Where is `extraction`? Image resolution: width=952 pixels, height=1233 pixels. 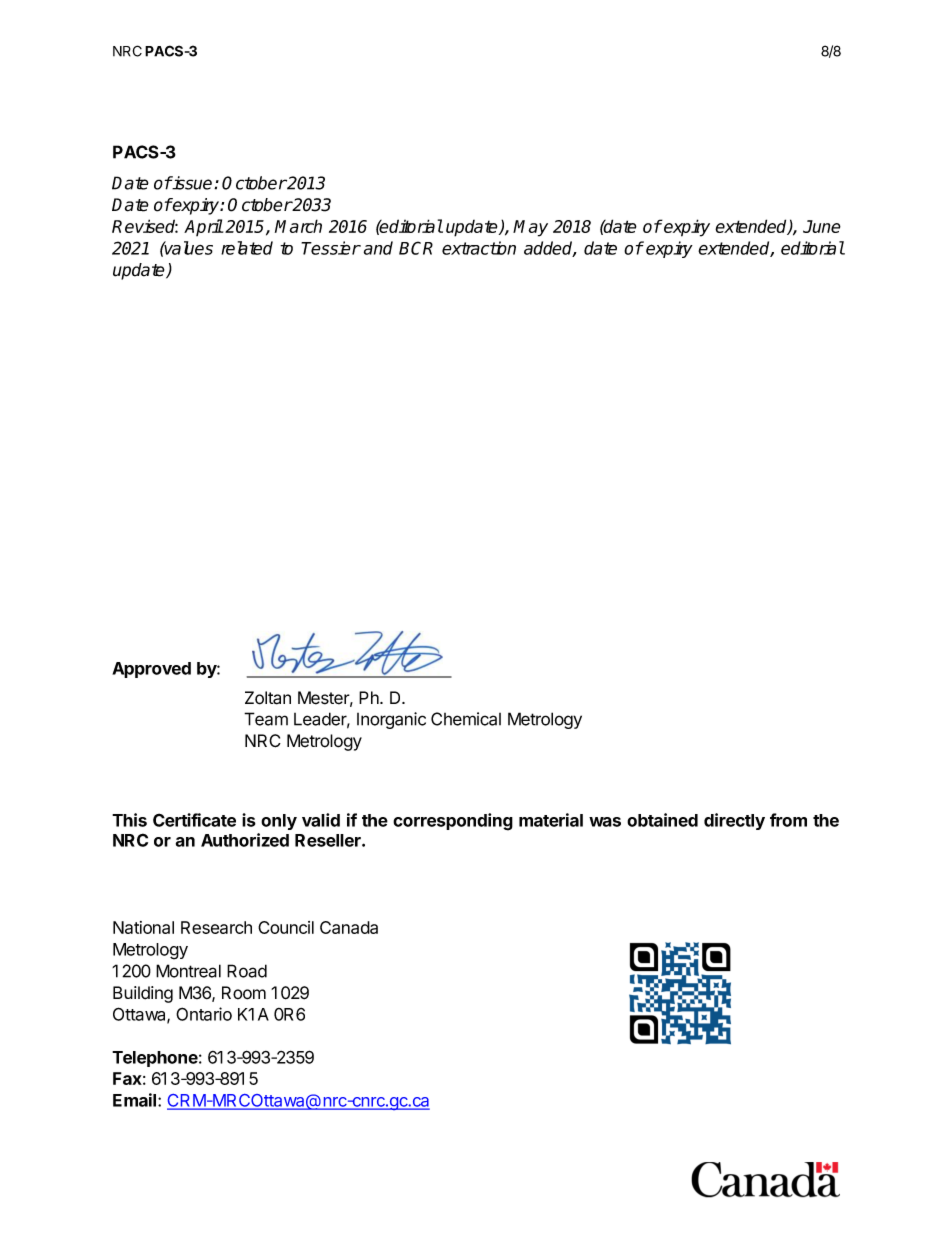 extraction is located at coordinates (479, 248).
